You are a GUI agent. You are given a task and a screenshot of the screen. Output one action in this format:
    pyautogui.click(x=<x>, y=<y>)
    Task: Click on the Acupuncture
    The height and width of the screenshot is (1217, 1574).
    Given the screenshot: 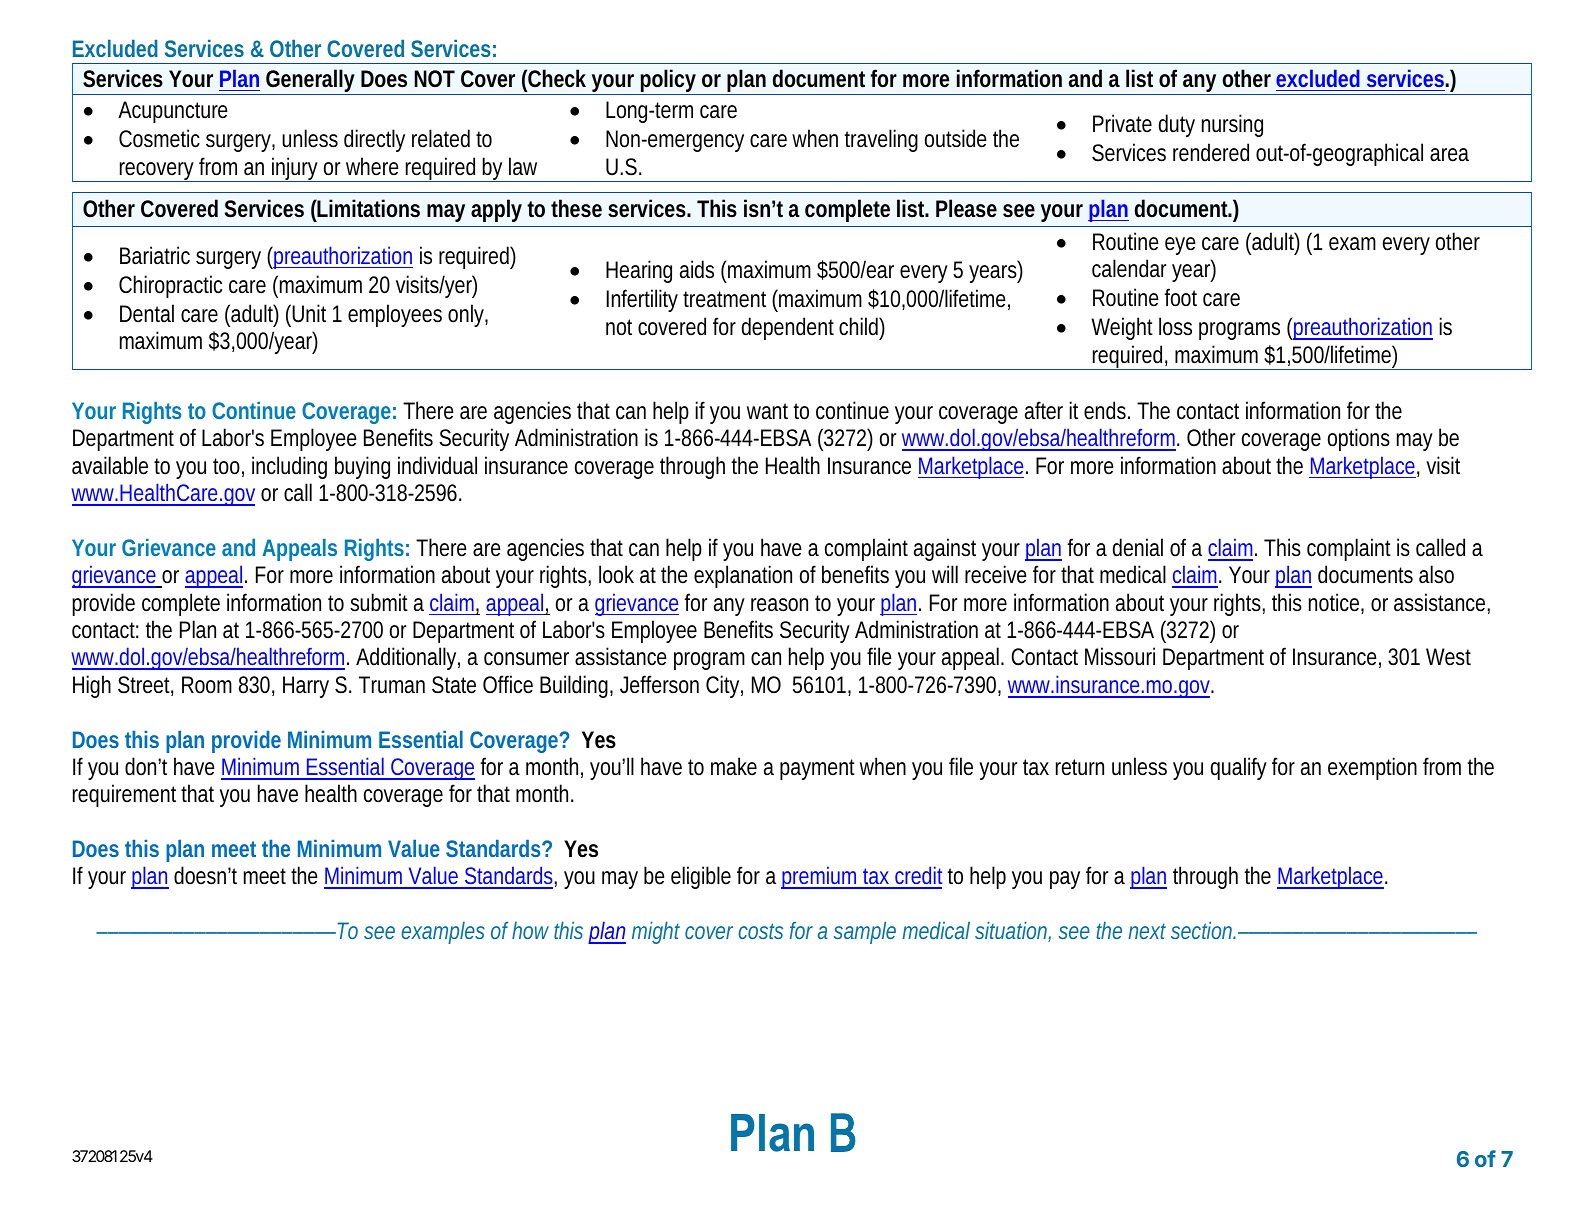 What is the action you would take?
    pyautogui.click(x=173, y=112)
